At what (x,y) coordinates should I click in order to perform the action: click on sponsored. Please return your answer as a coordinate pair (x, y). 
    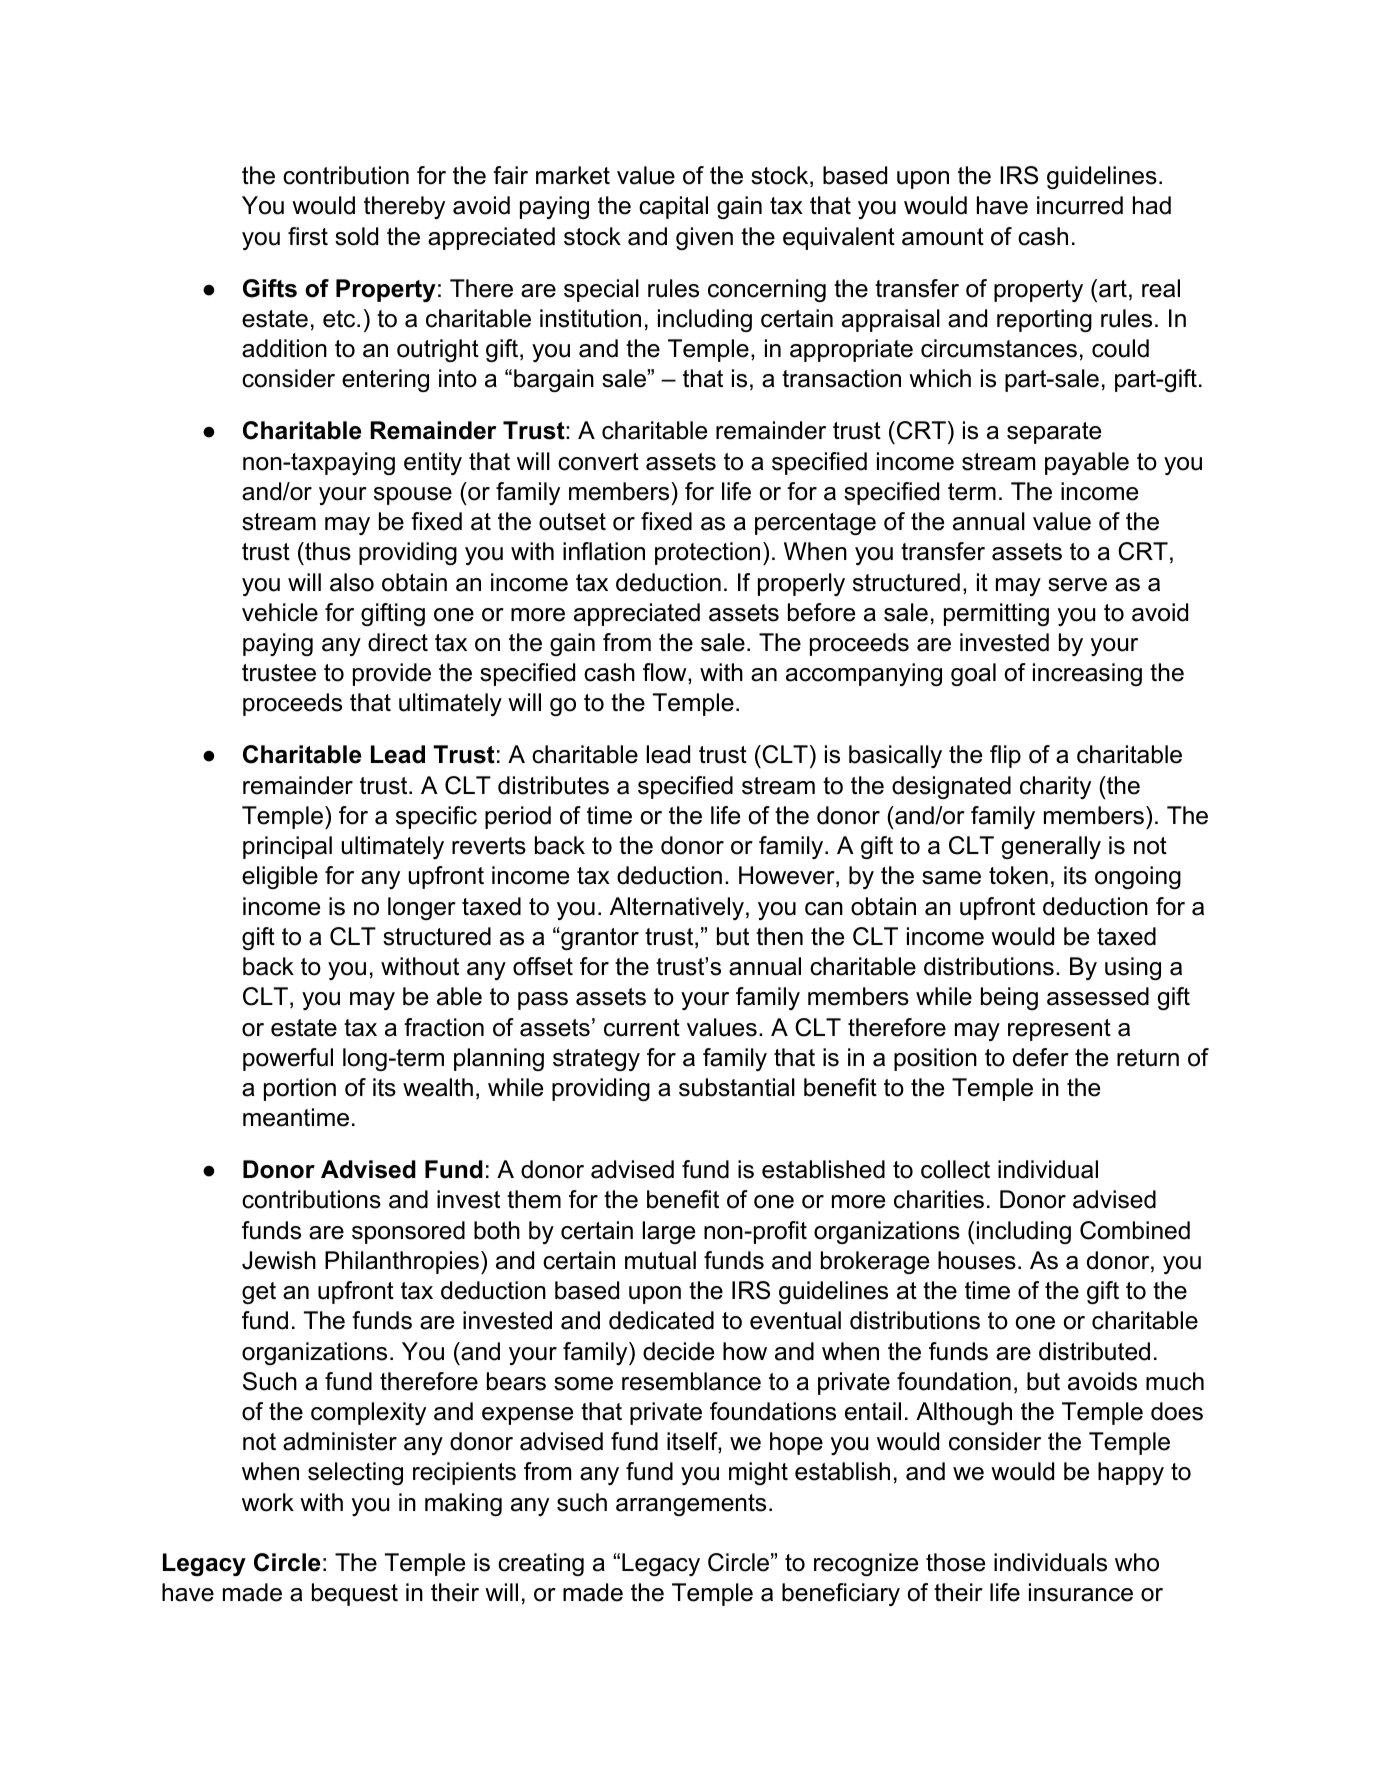
    Looking at the image, I should click on (408, 1232).
